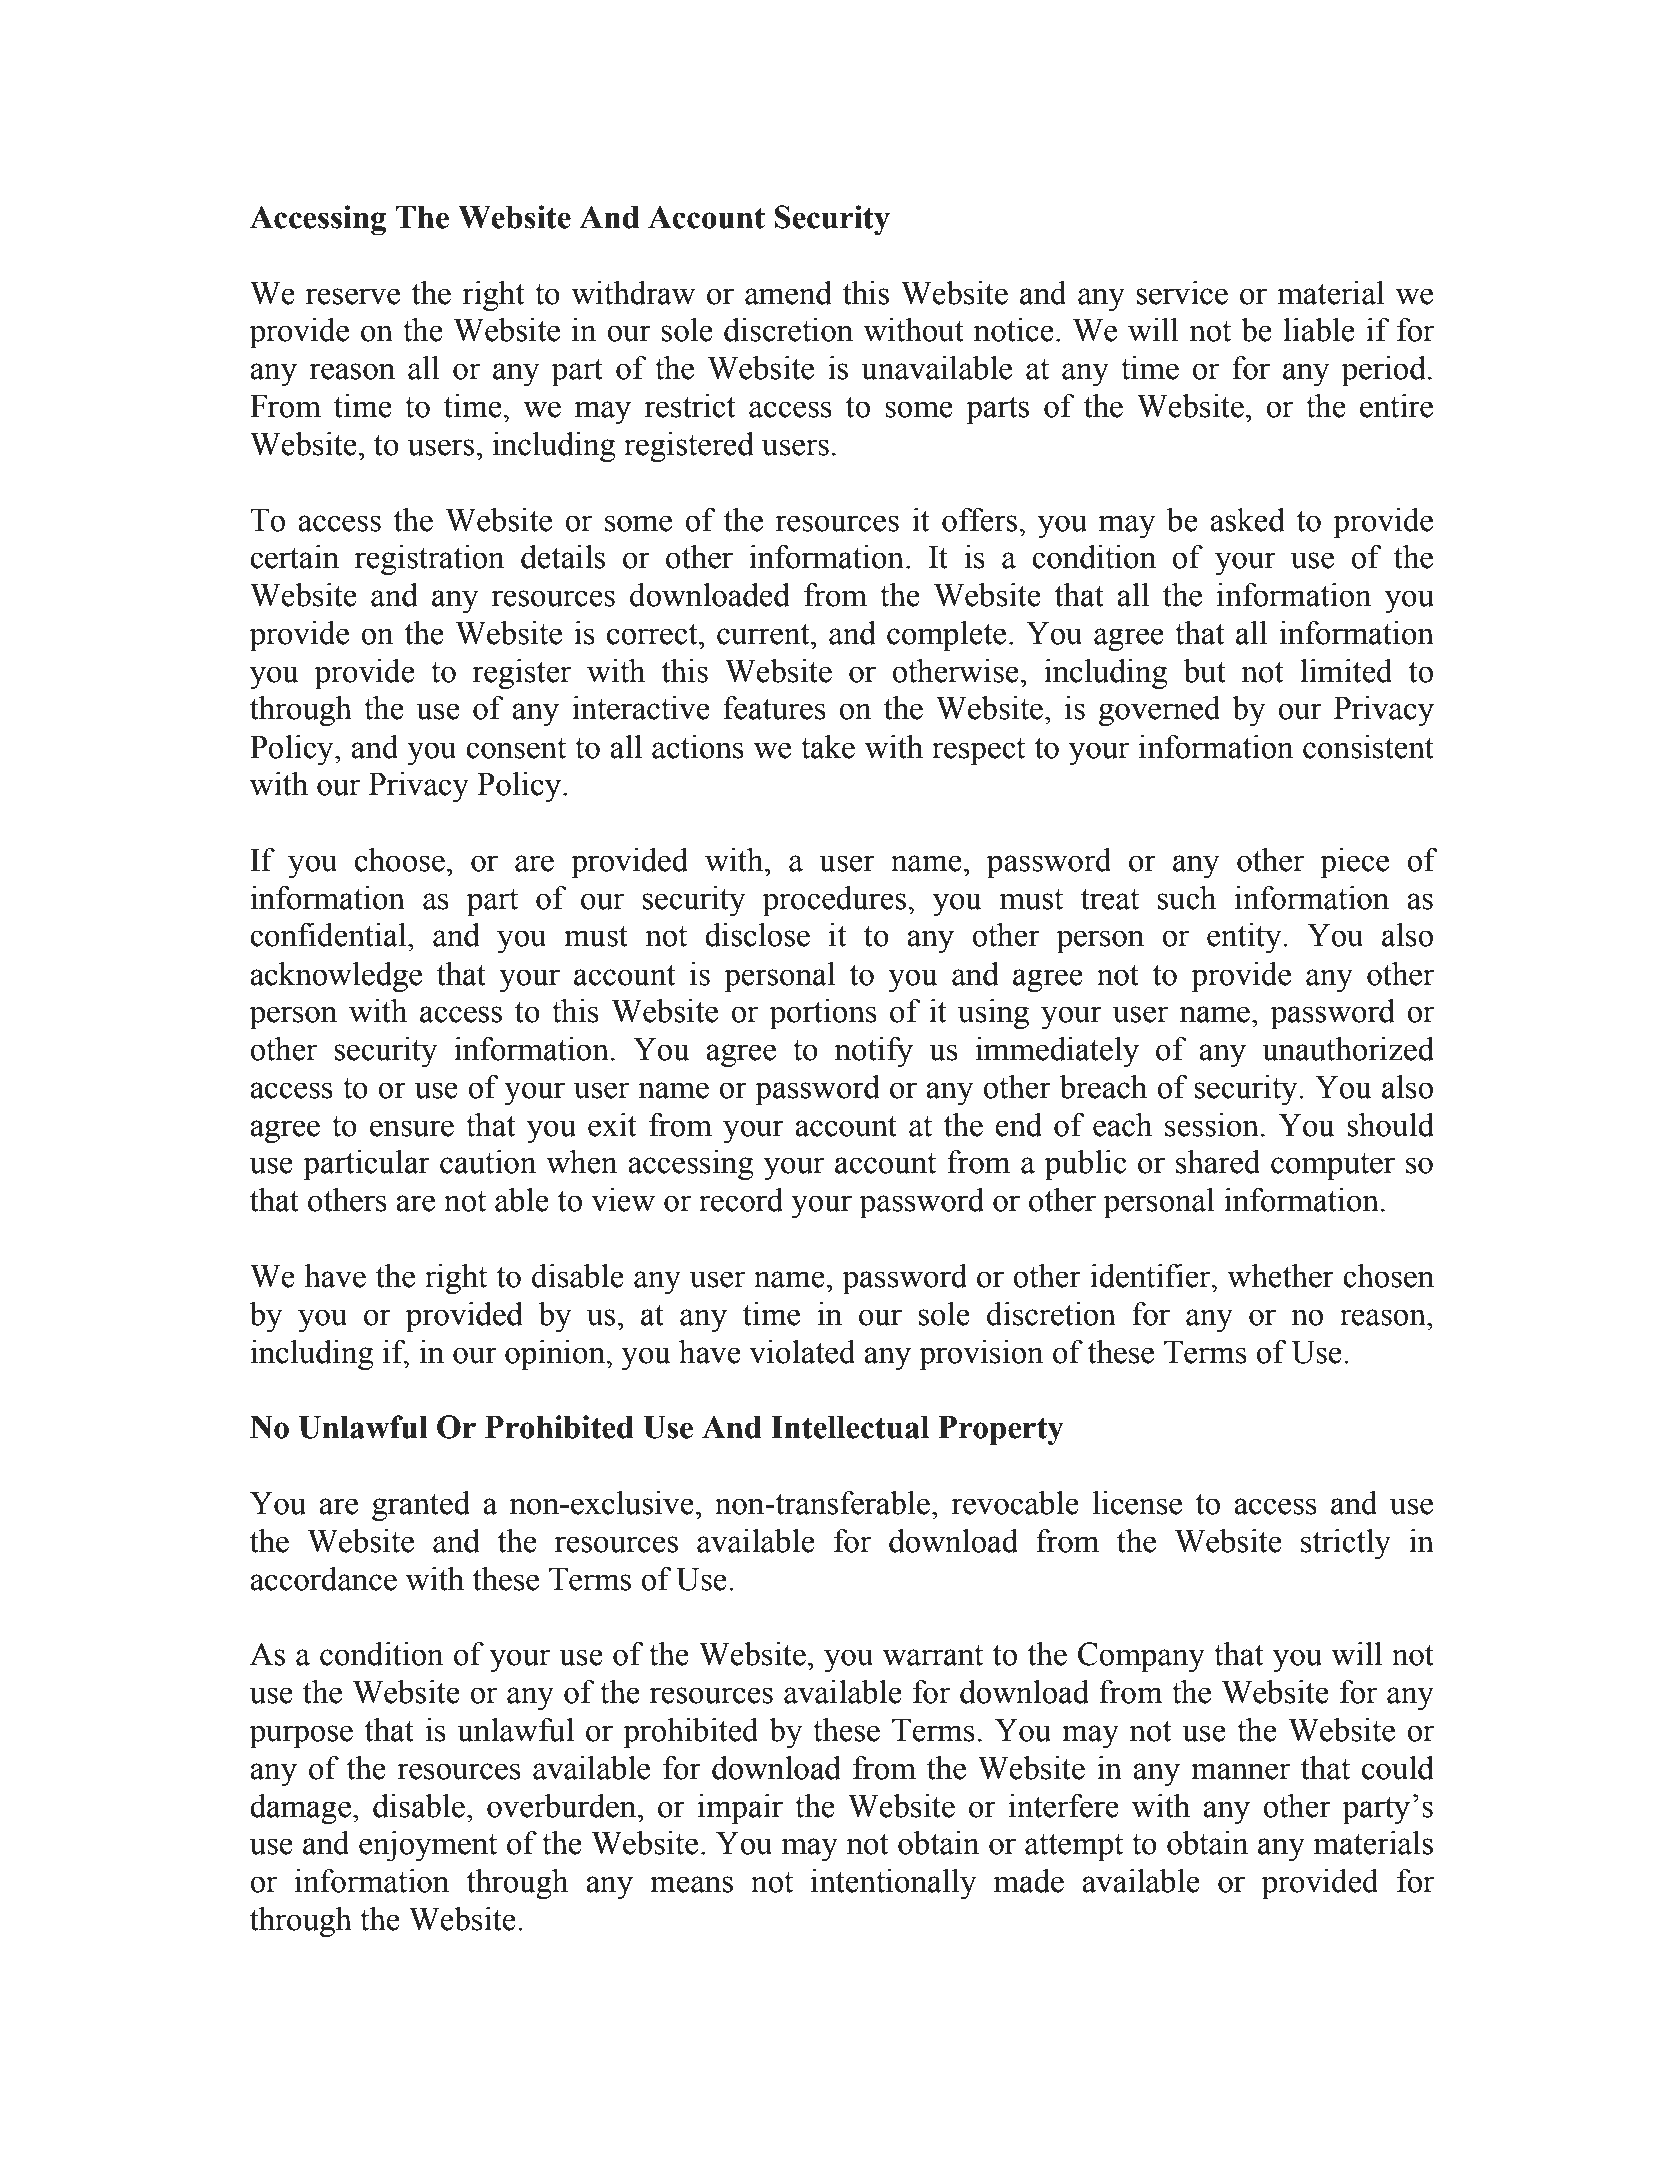  Describe the element at coordinates (835, 901) in the screenshot. I see `procedures` at that location.
